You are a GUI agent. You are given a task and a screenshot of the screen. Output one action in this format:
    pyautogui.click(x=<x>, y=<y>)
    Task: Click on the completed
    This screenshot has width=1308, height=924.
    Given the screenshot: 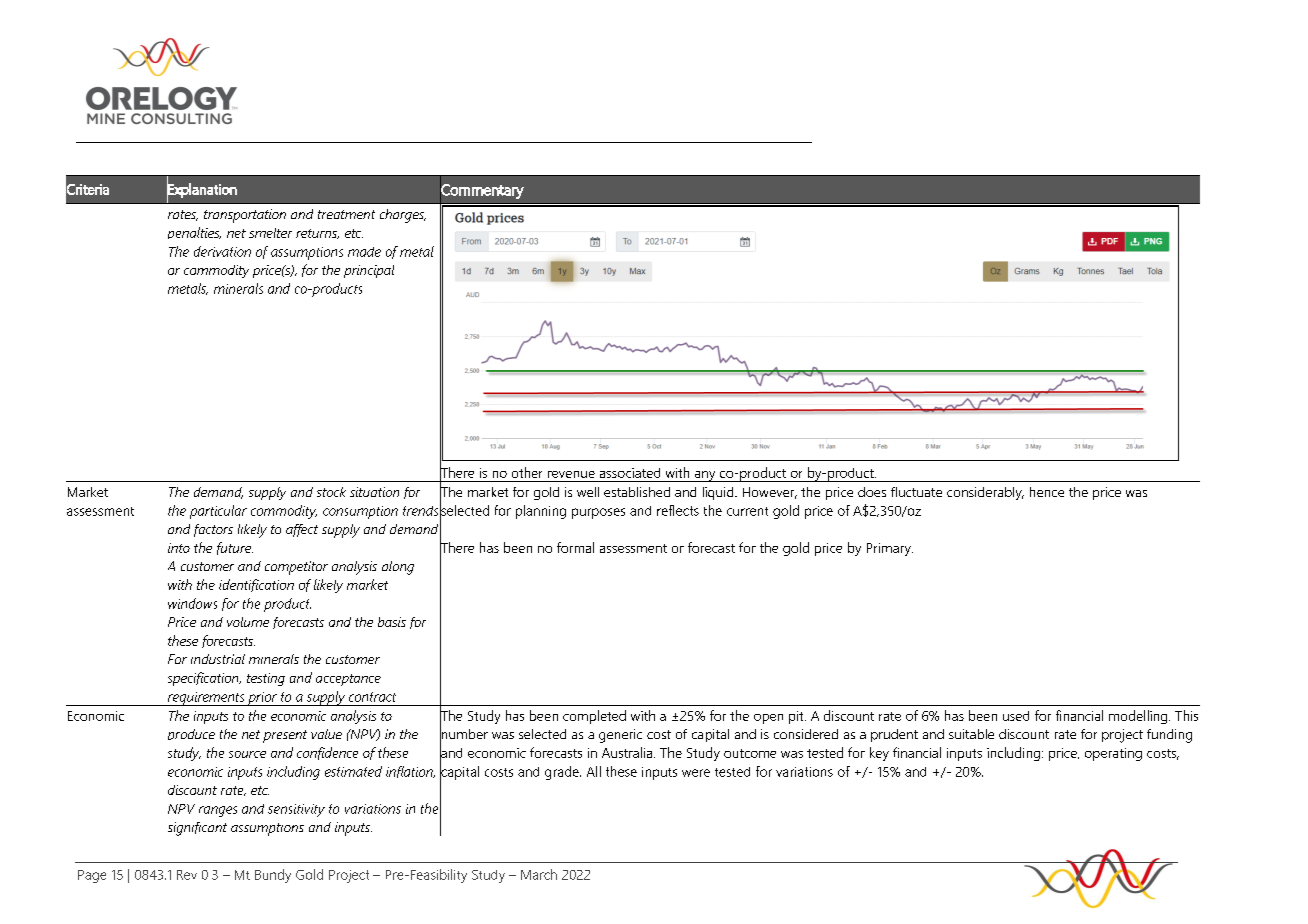 What is the action you would take?
    pyautogui.click(x=594, y=717)
